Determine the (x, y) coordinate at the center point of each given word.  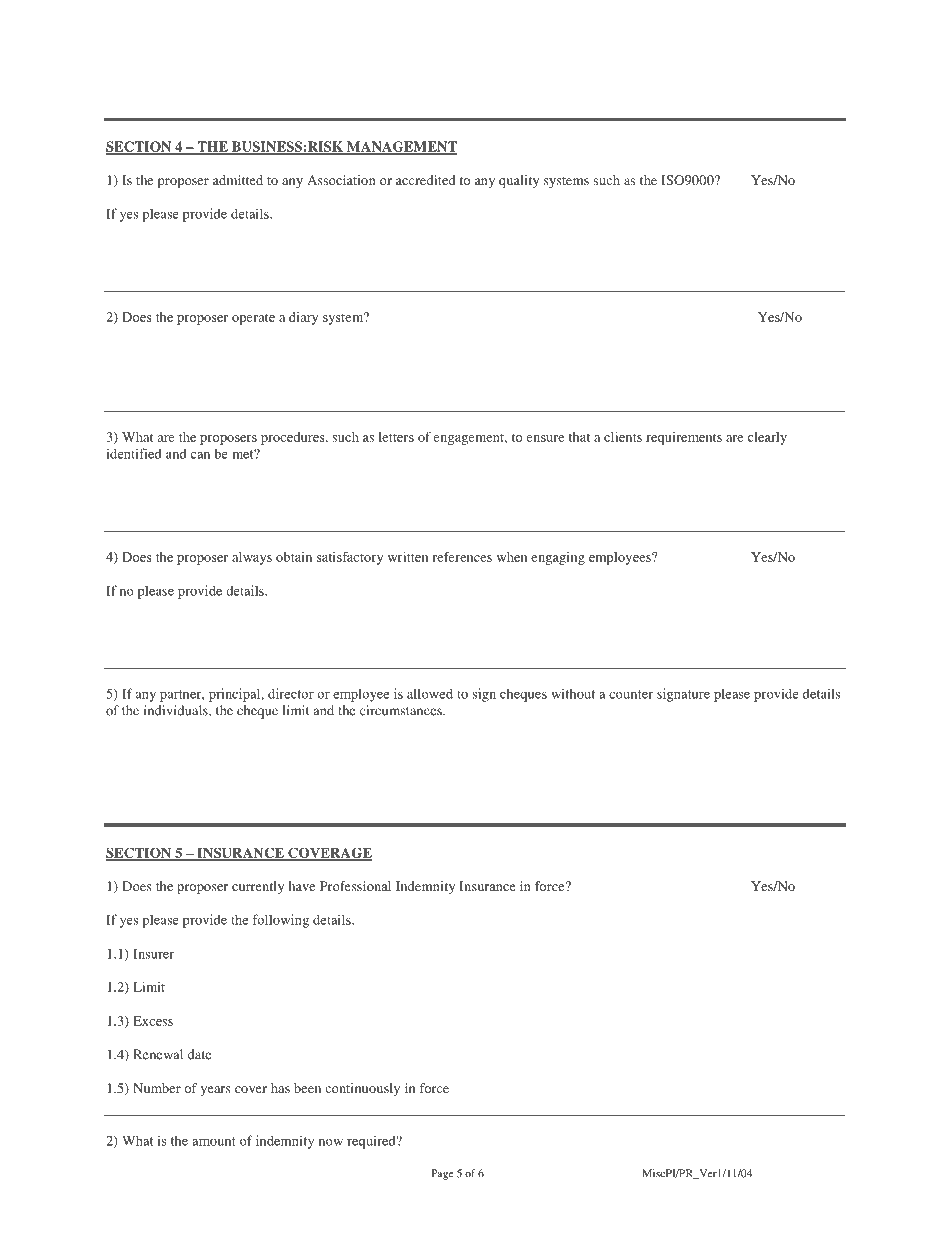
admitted (238, 180)
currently (258, 887)
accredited (426, 180)
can (200, 455)
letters (396, 437)
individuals (177, 710)
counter (631, 694)
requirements (684, 438)
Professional (355, 886)
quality (519, 181)
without (573, 693)
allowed (430, 693)
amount (214, 1141)
